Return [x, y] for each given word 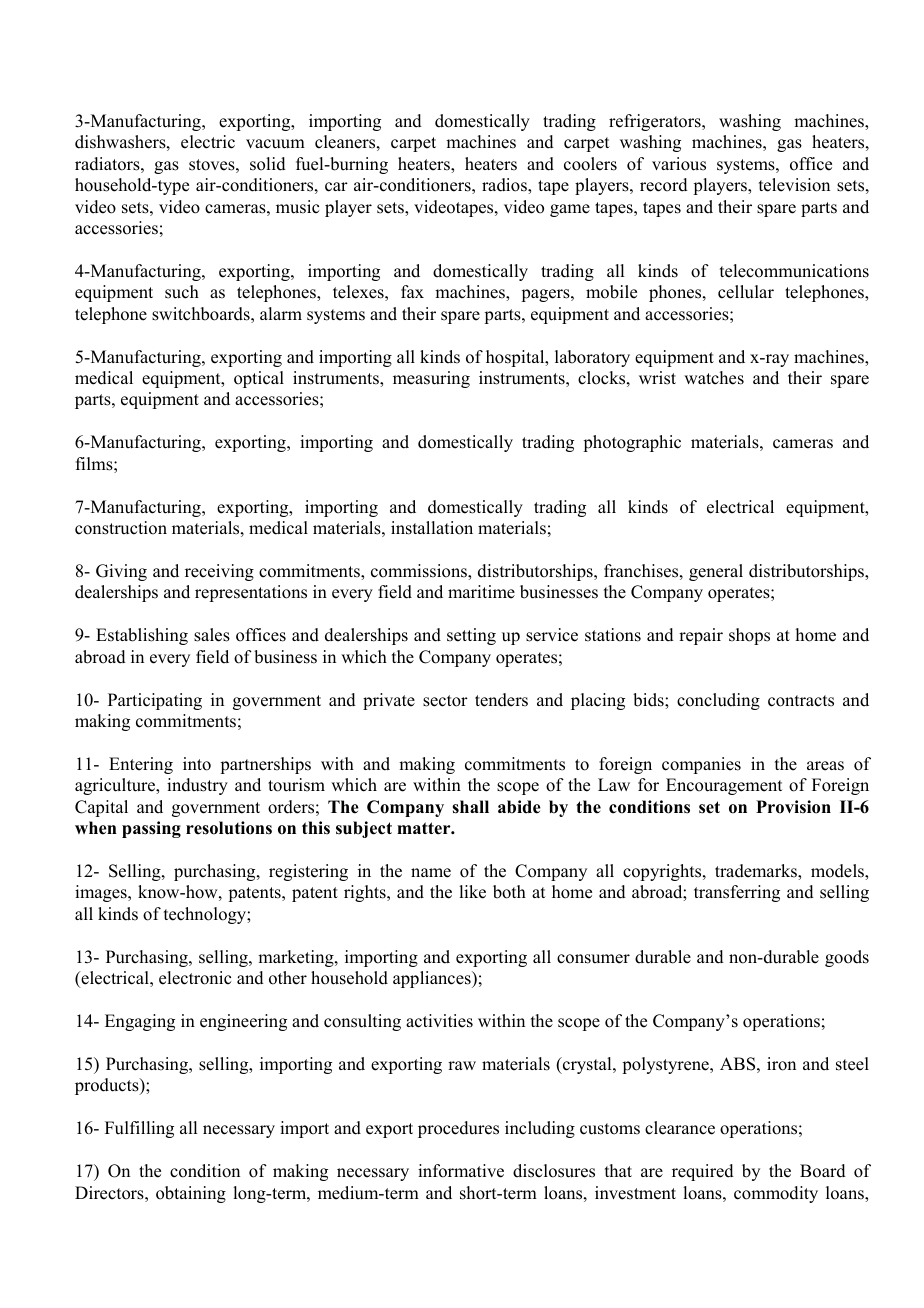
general [716, 572]
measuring [431, 379]
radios [505, 185]
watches [714, 378]
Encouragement [724, 786]
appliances [433, 979]
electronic [195, 978]
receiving [219, 572]
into [197, 764]
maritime [481, 592]
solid [268, 164]
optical [259, 379]
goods [847, 958]
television [794, 185]
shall [470, 807]
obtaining [191, 1194]
